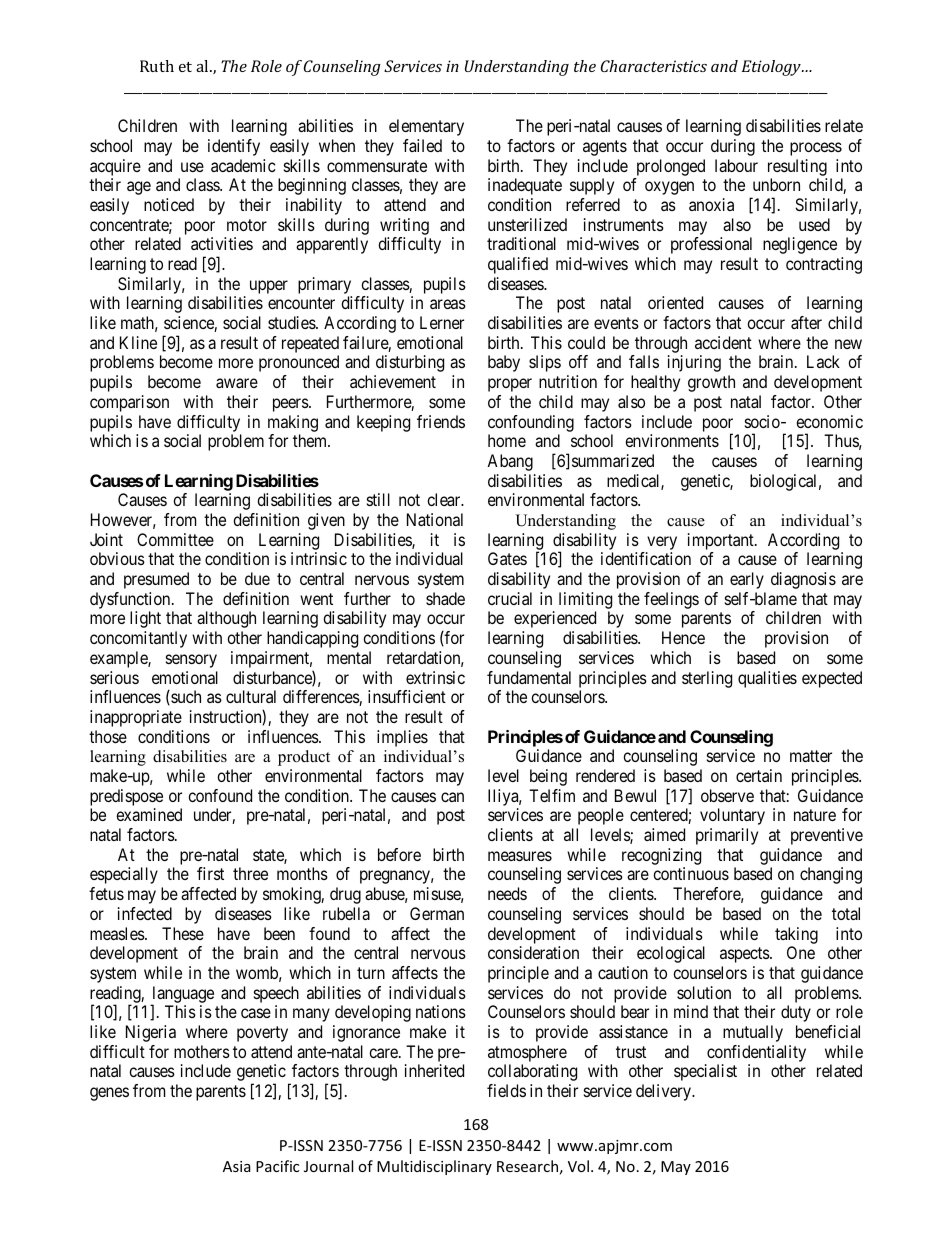 This image has height=1233, width=952. I want to click on examined, so click(149, 814).
